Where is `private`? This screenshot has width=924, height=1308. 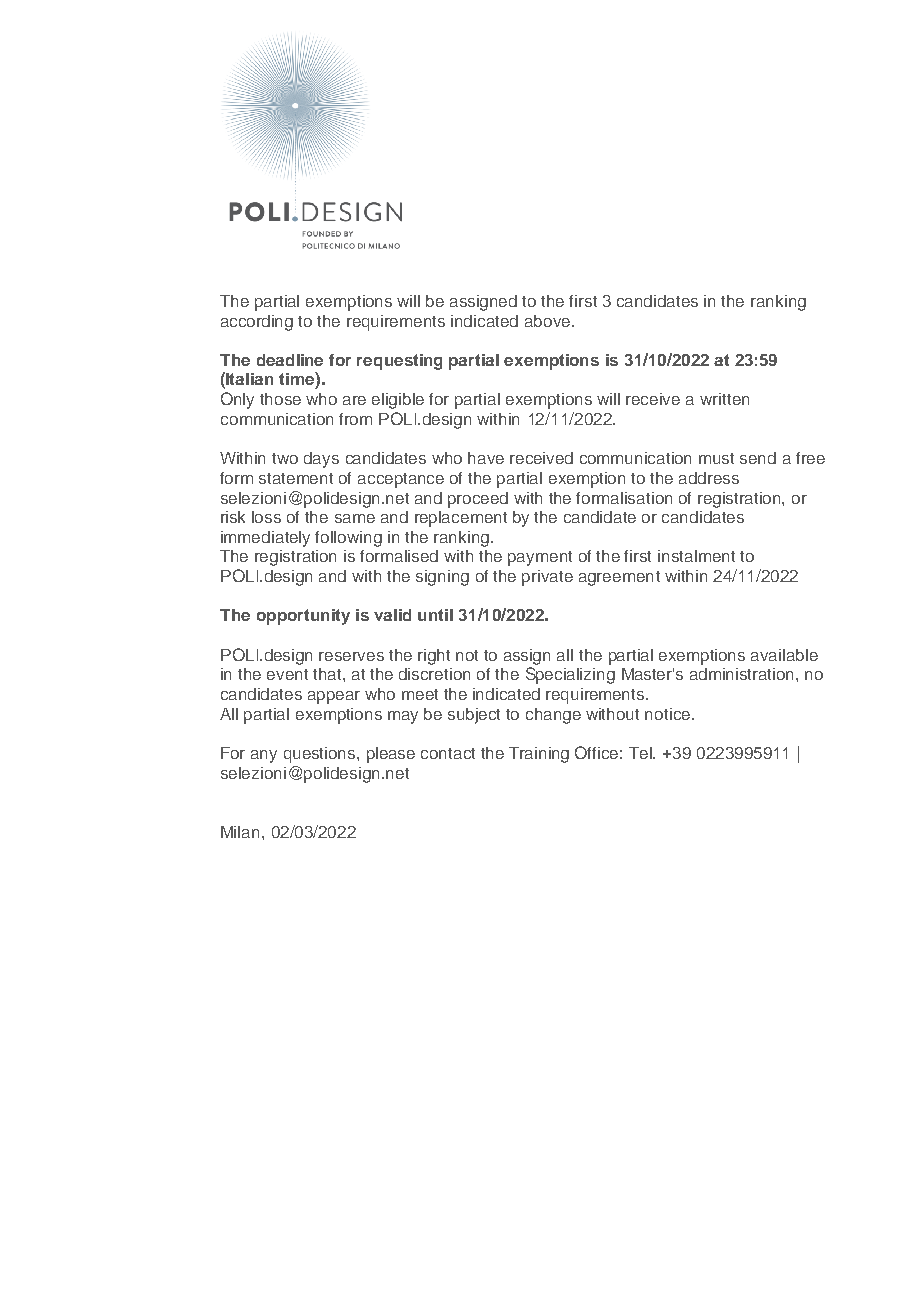 private is located at coordinates (547, 578).
